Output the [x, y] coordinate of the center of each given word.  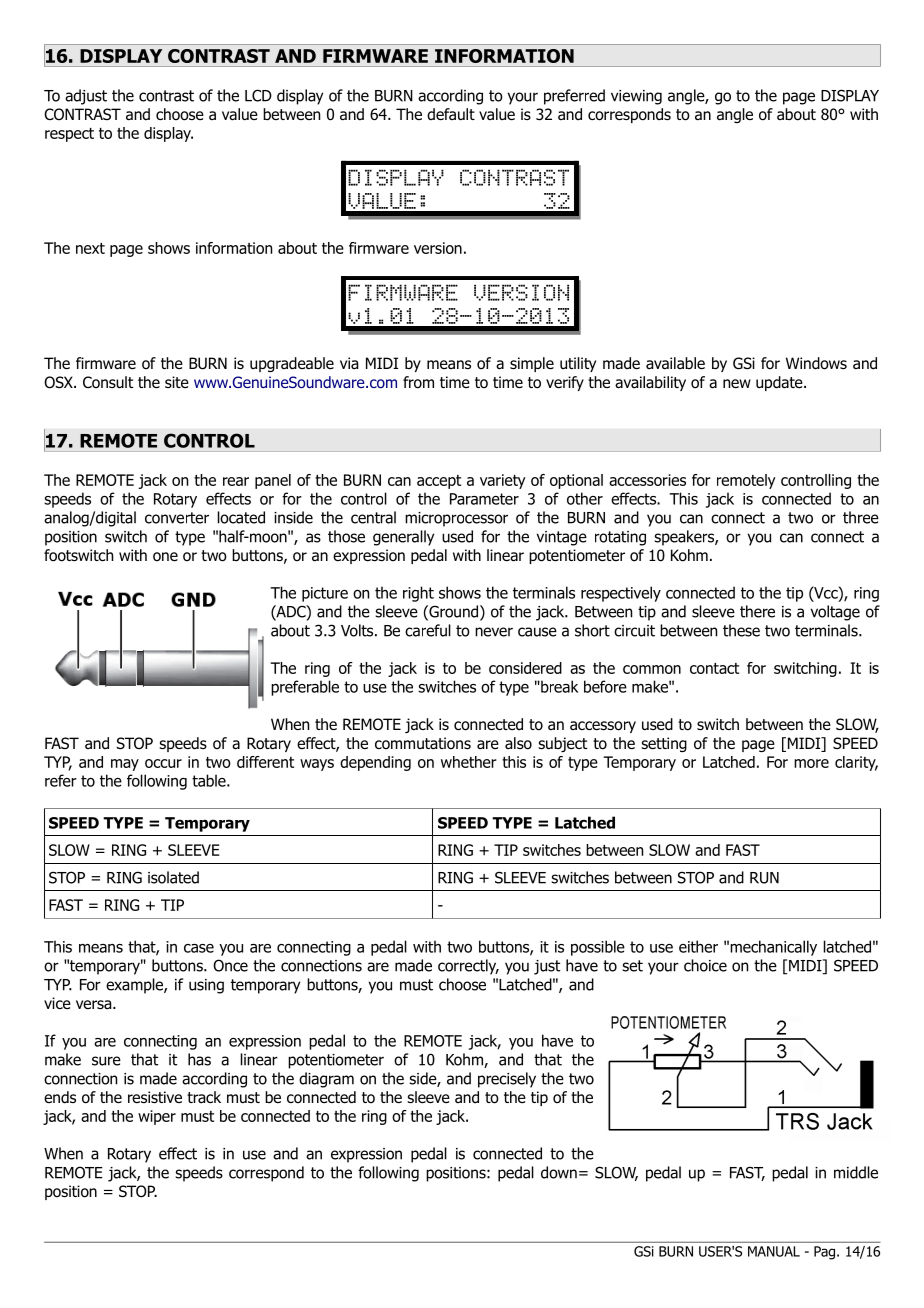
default [451, 114]
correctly [468, 967]
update [780, 383]
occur [163, 763]
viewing [636, 97]
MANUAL [774, 1251]
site [177, 382]
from [418, 382]
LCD [258, 95]
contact [714, 668]
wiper [157, 1117]
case [199, 948]
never [494, 632]
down [559, 1172]
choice [705, 965]
